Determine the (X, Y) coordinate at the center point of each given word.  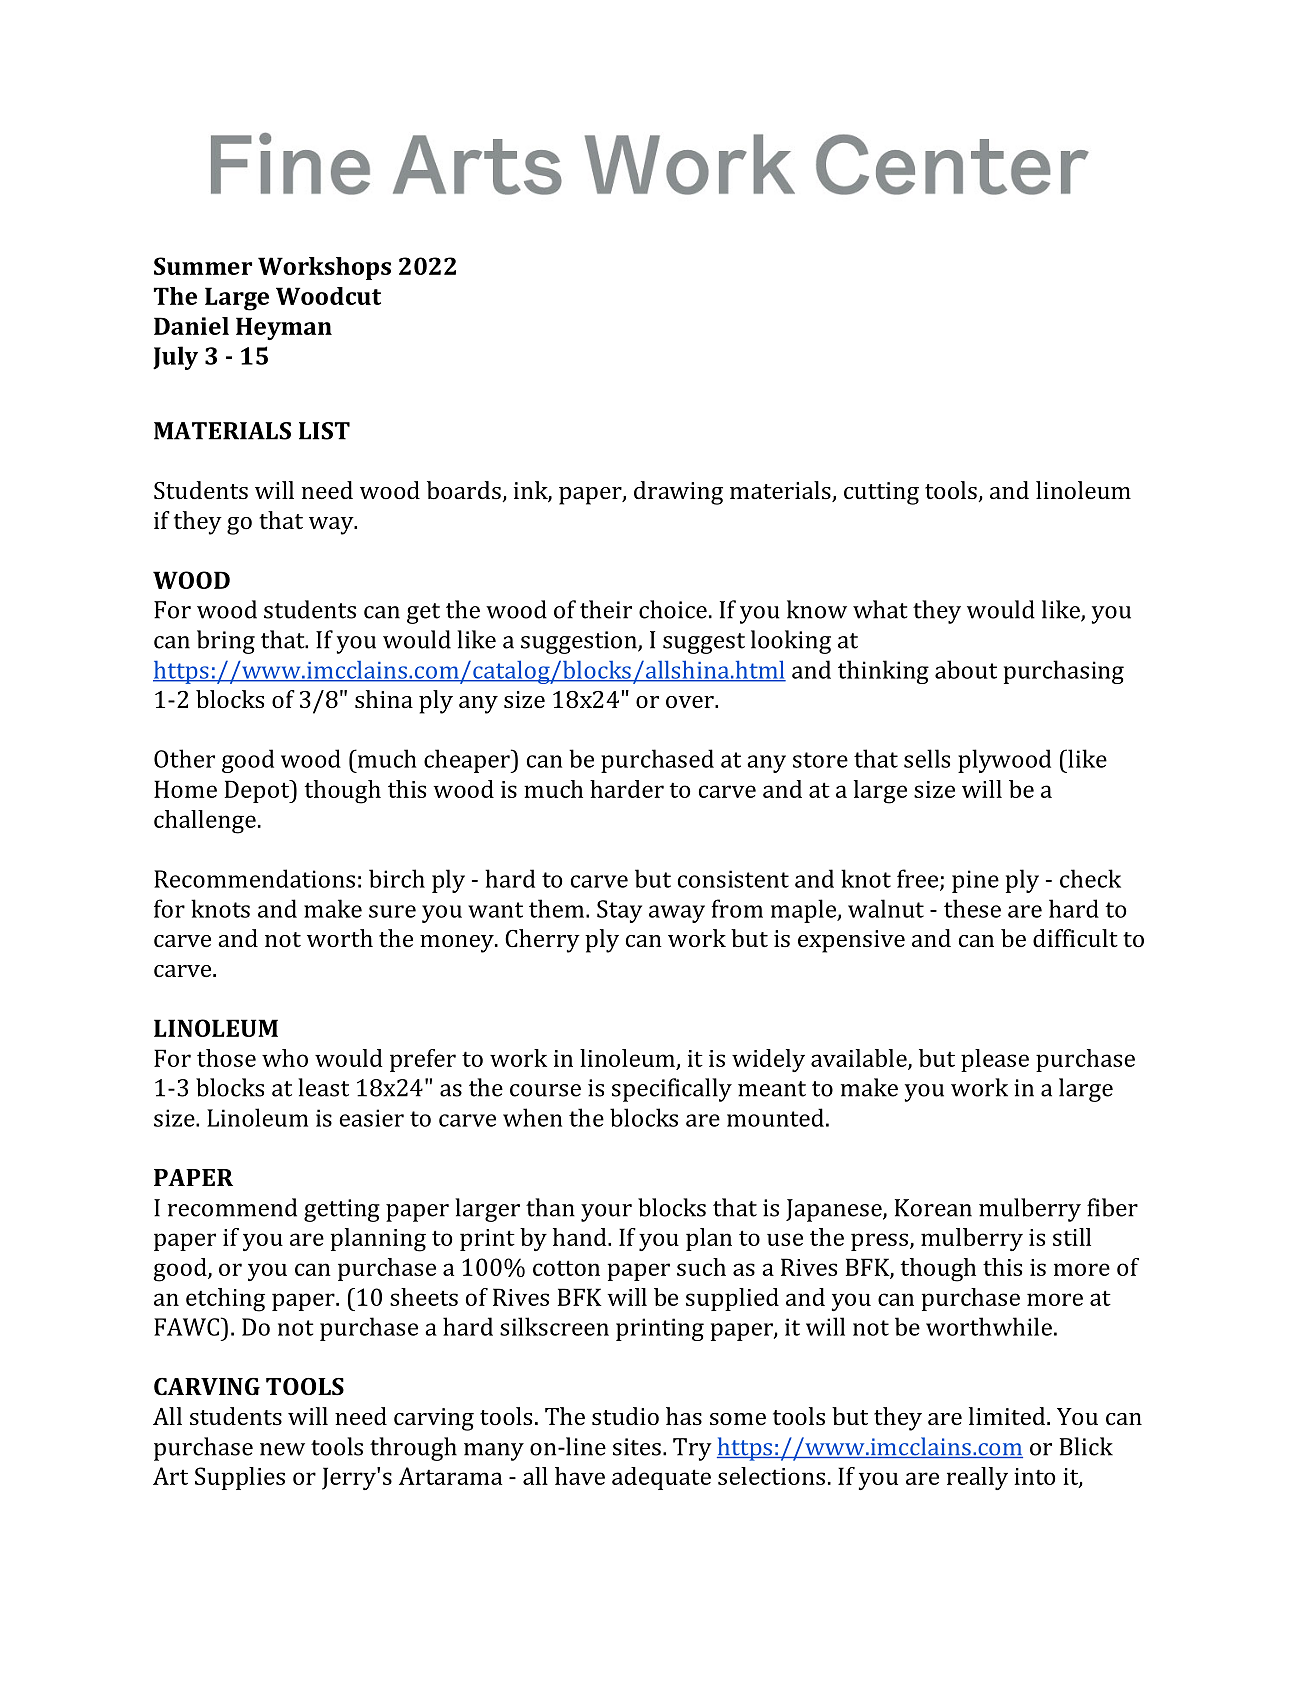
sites (637, 1447)
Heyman (284, 328)
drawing (678, 493)
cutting (881, 493)
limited (1008, 1416)
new (282, 1449)
